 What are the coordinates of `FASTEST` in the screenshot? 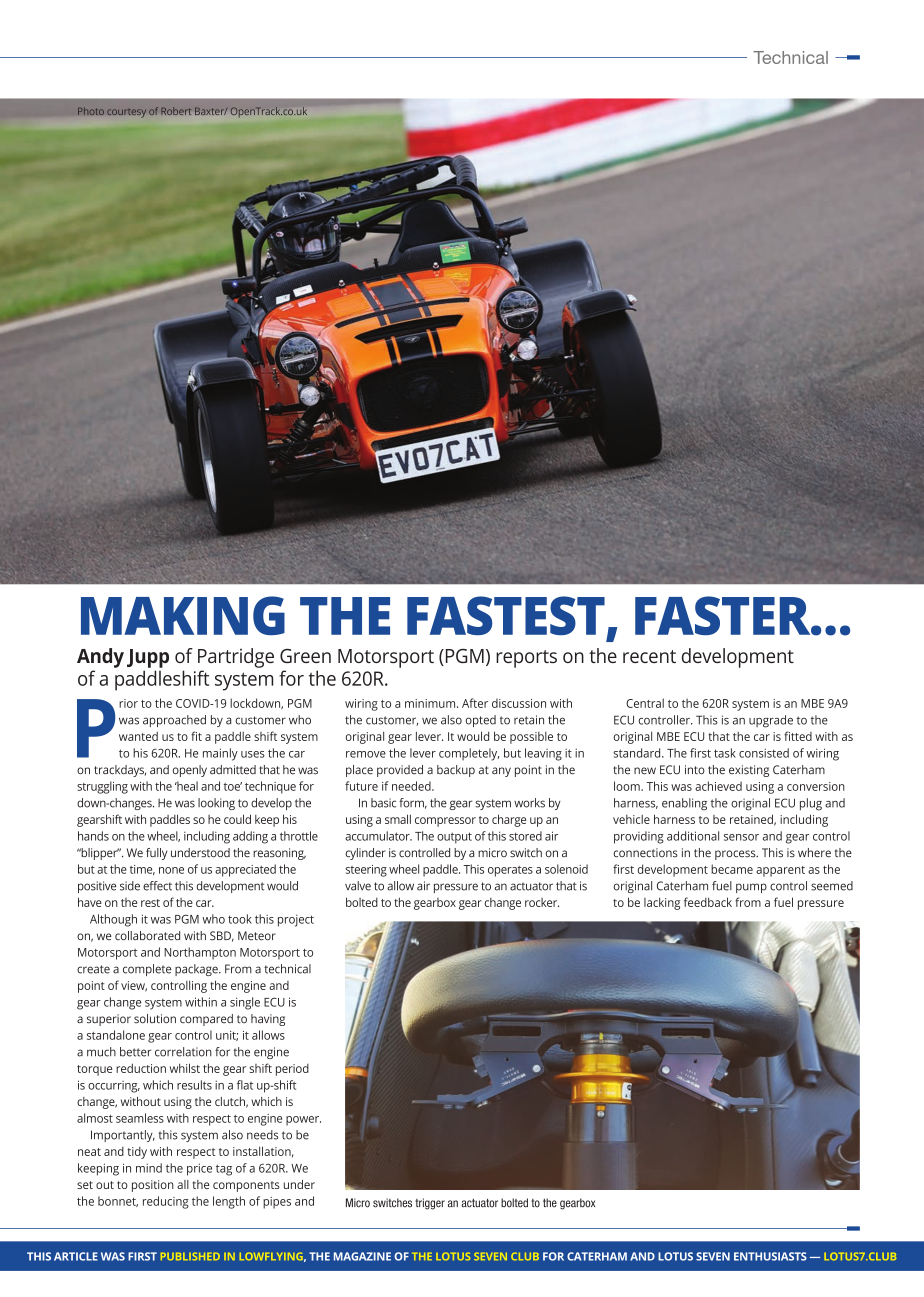 It's located at (506, 615).
